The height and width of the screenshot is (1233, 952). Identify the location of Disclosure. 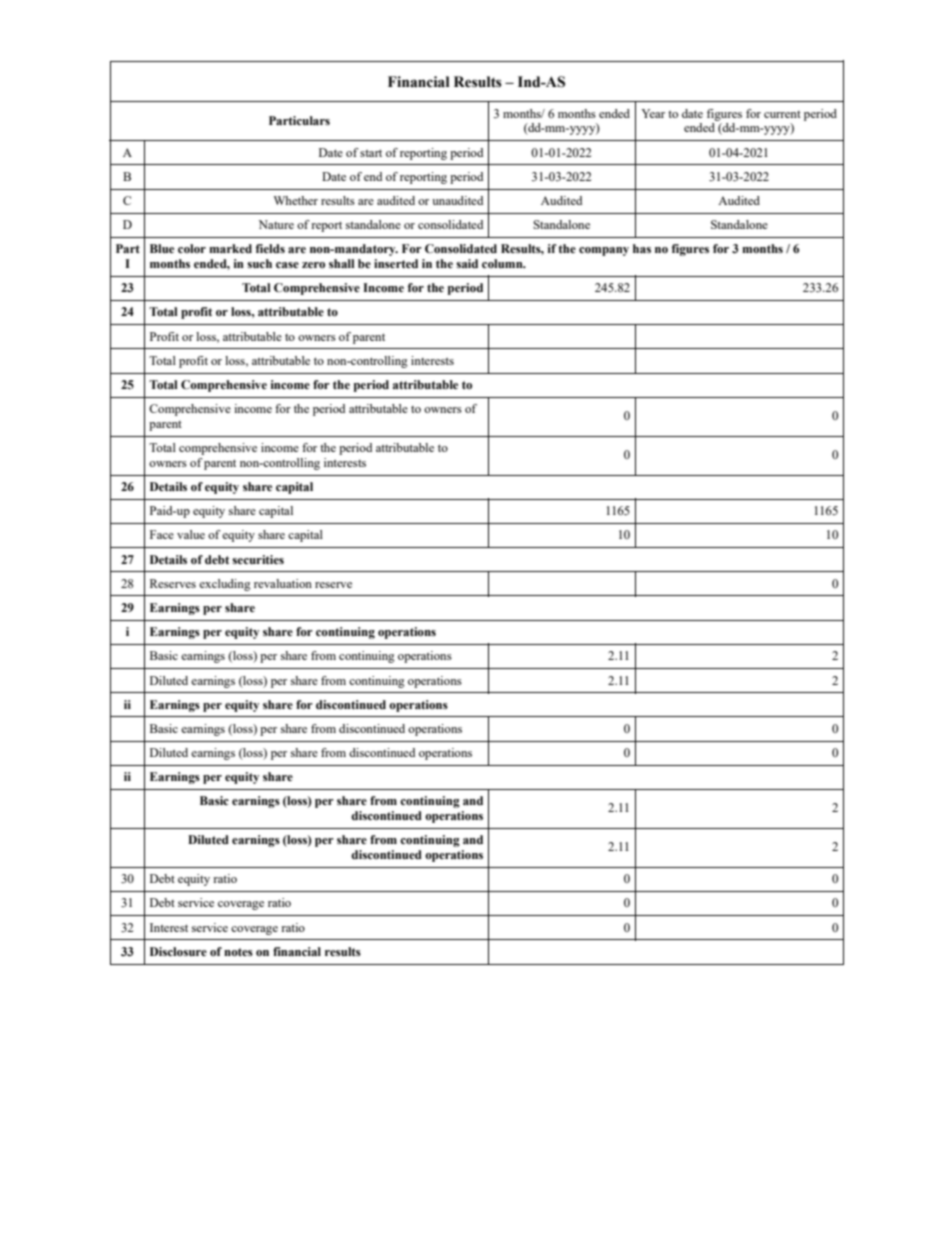
(178, 951).
